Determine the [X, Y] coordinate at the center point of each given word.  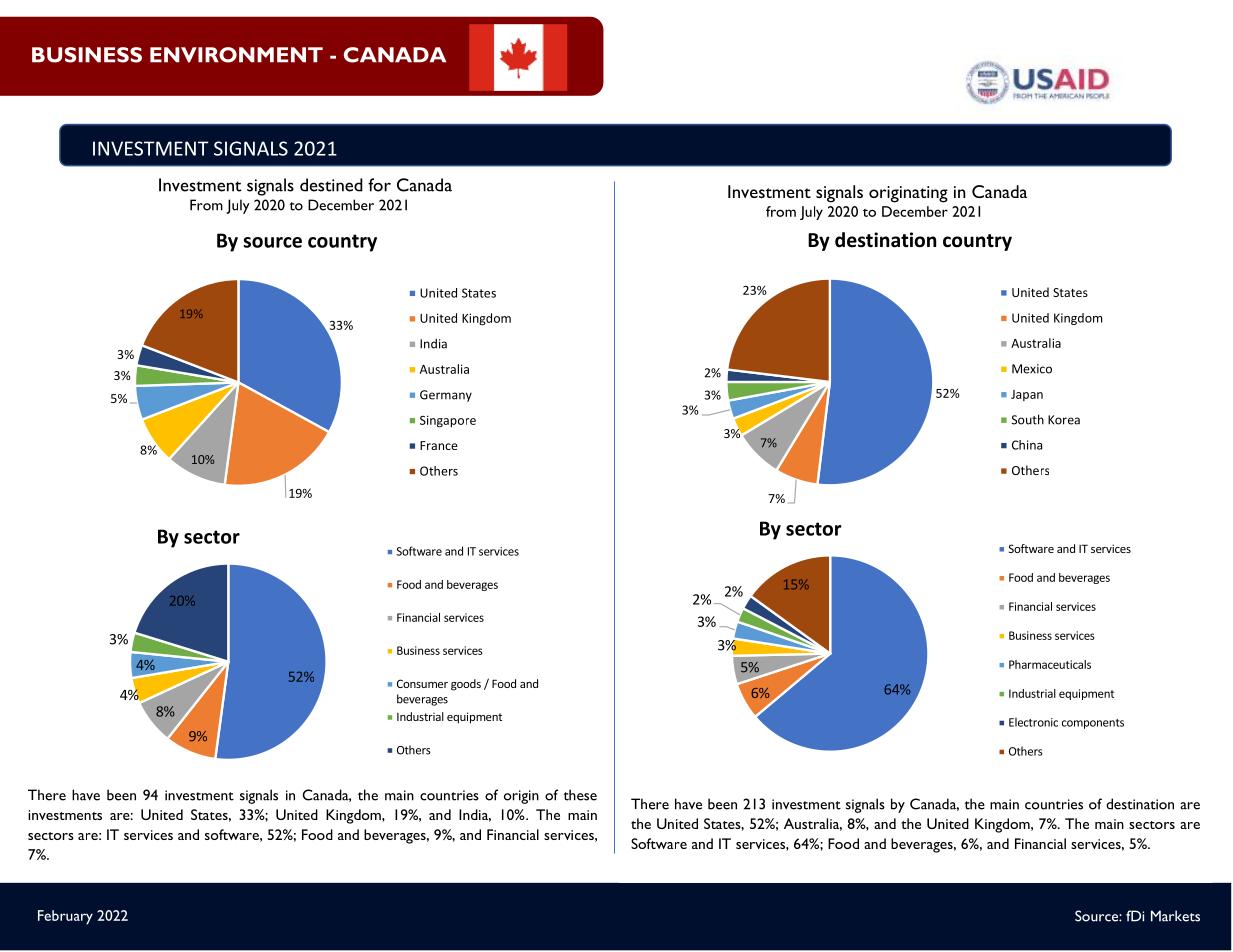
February [65, 917]
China [1027, 445]
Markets [1175, 916]
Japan [1027, 395]
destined [331, 185]
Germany [446, 396]
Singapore [448, 421]
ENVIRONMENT [236, 55]
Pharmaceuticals [1050, 664]
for [379, 185]
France [439, 445]
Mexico [1032, 369]
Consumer [422, 683]
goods [466, 685]
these [580, 795]
